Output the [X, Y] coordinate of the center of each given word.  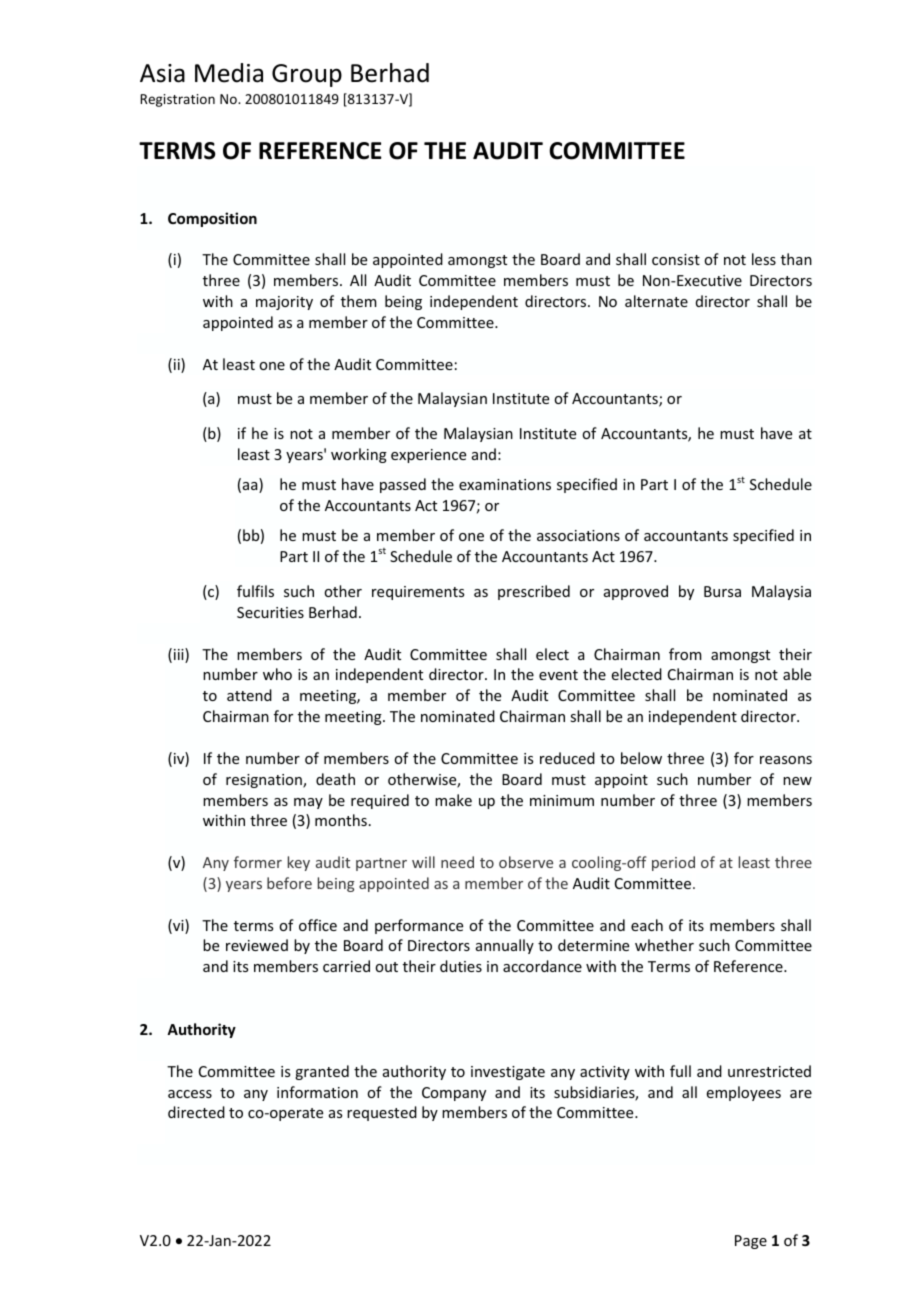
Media [229, 73]
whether [664, 945]
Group [307, 75]
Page [751, 1242]
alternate [656, 301]
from [685, 654]
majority [284, 303]
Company [454, 1094]
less [764, 259]
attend [249, 695]
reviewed [257, 945]
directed [196, 1112]
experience [428, 456]
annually [505, 946]
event [558, 675]
